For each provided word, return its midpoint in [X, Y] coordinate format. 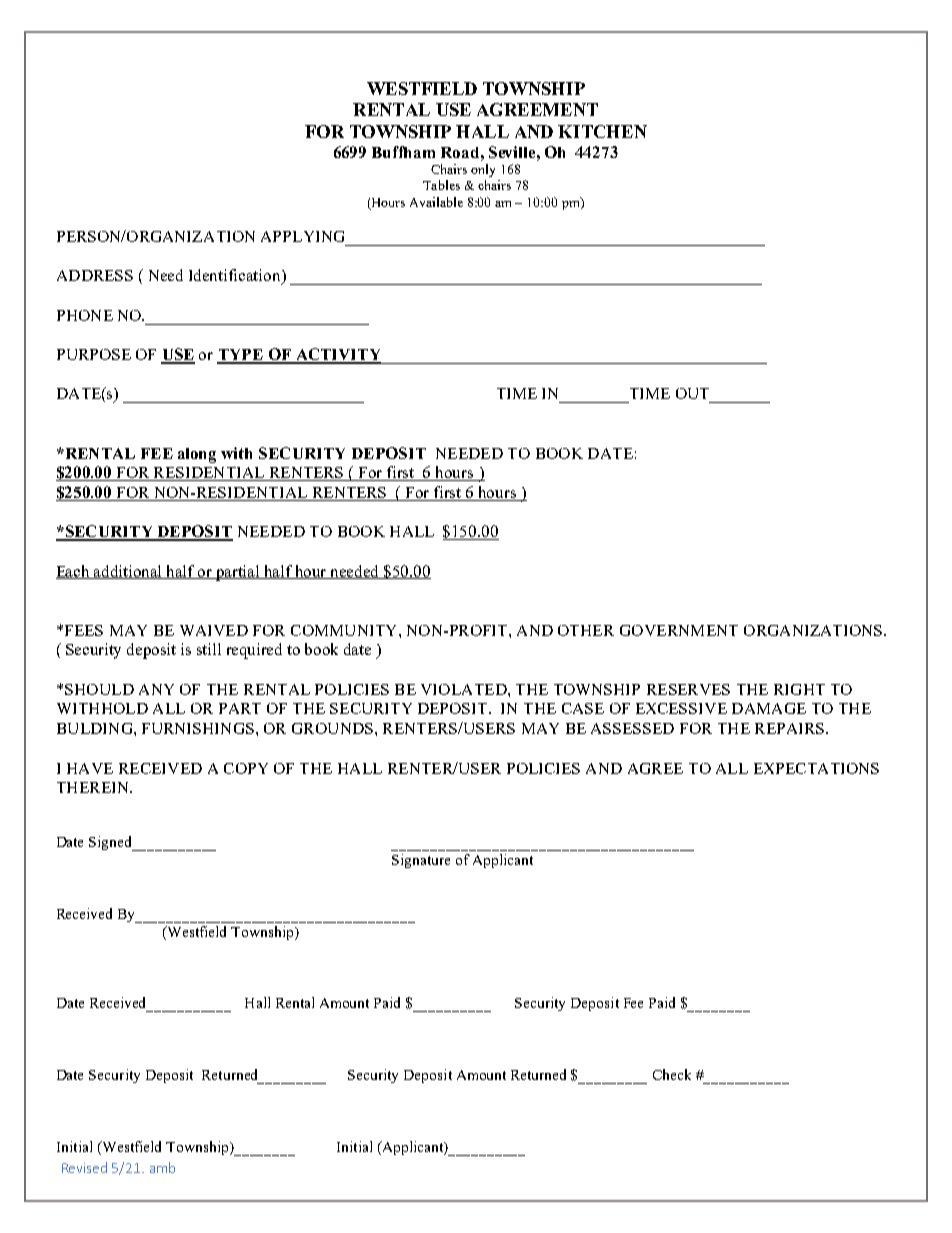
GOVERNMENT [679, 630]
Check [672, 1074]
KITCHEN [602, 131]
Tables [441, 185]
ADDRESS [95, 275]
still [209, 649]
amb [162, 1167]
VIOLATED [465, 689]
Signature [421, 861]
